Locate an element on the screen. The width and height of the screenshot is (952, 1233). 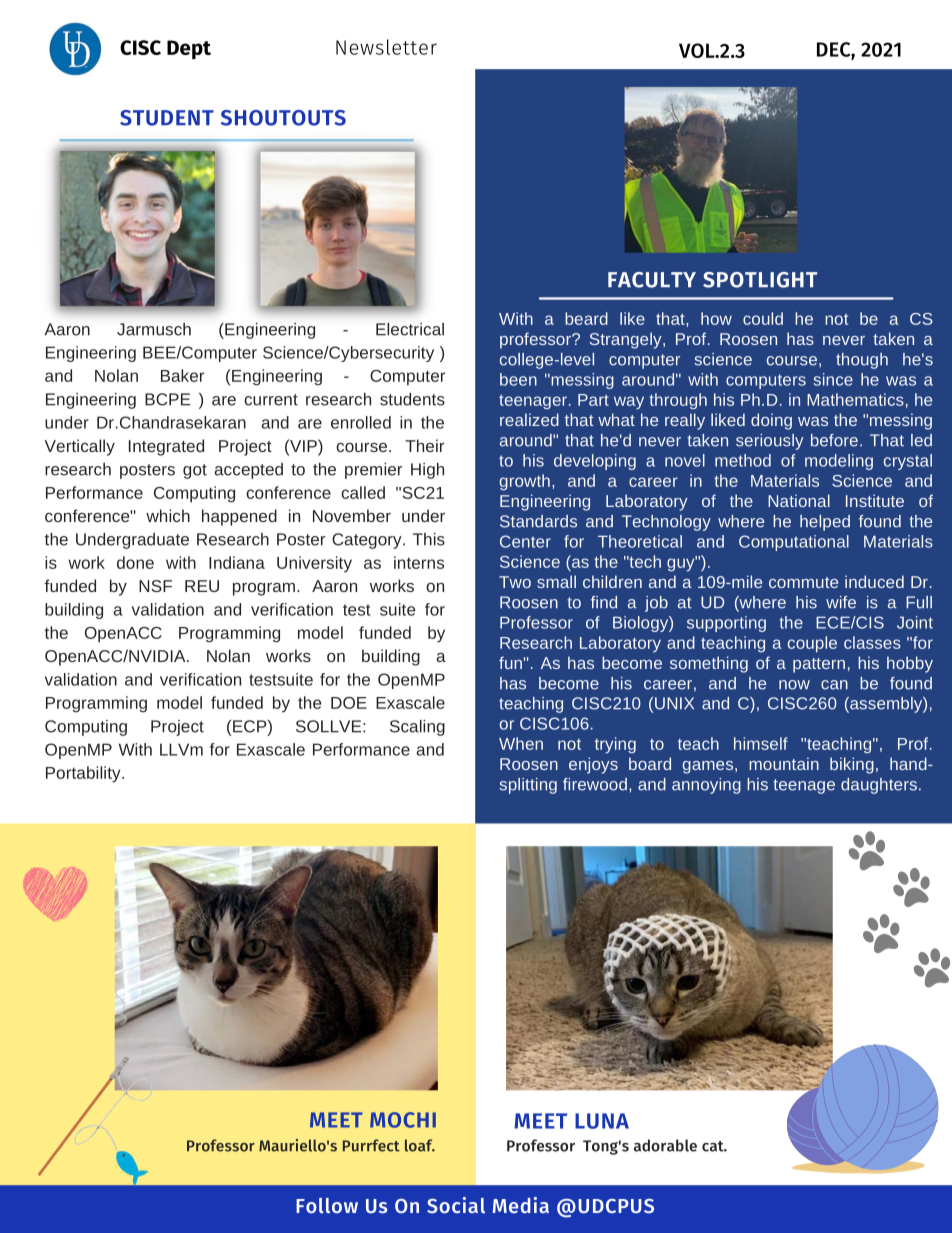
Newsletter is located at coordinates (386, 47).
